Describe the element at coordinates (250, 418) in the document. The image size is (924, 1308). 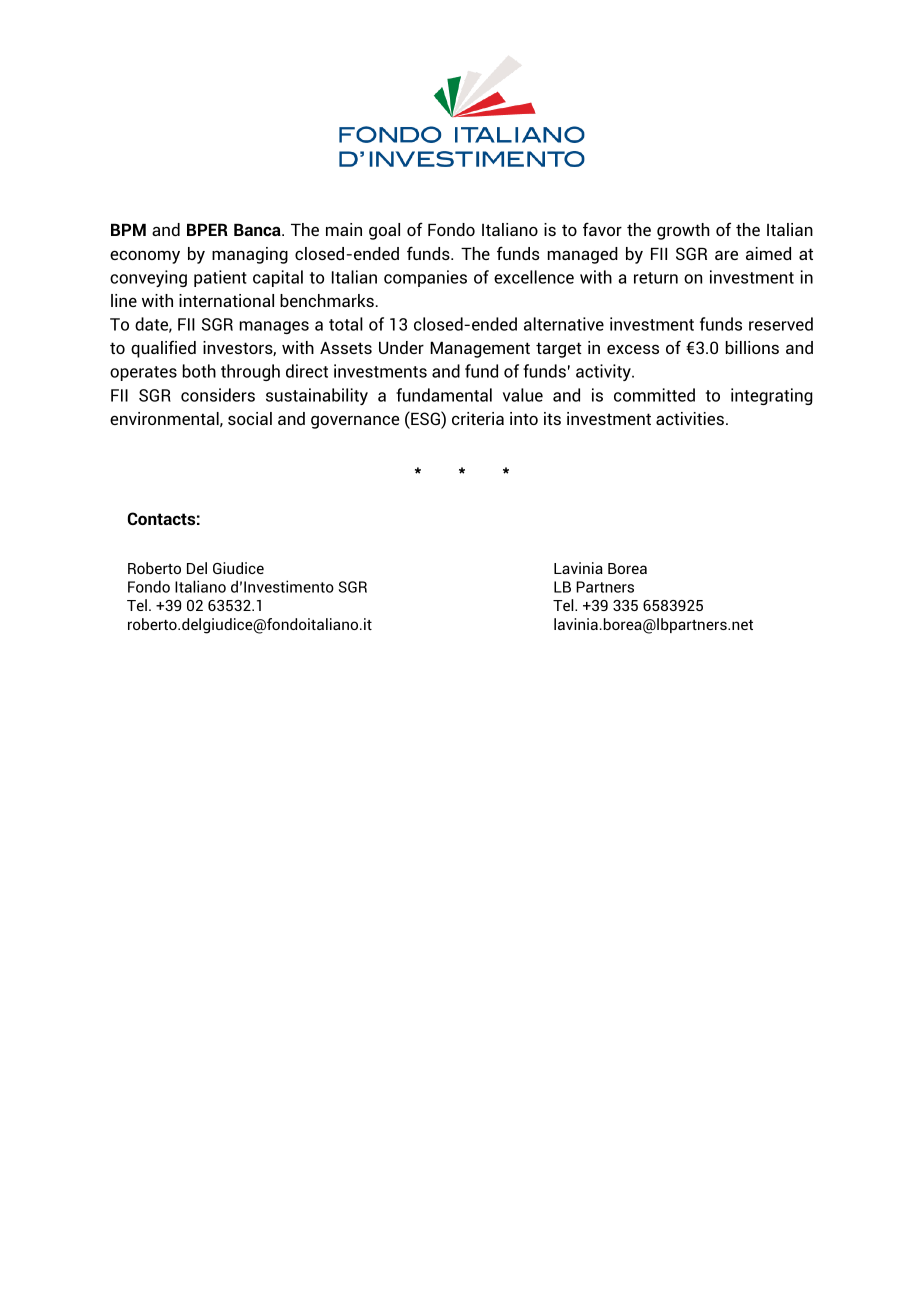
I see `social` at that location.
